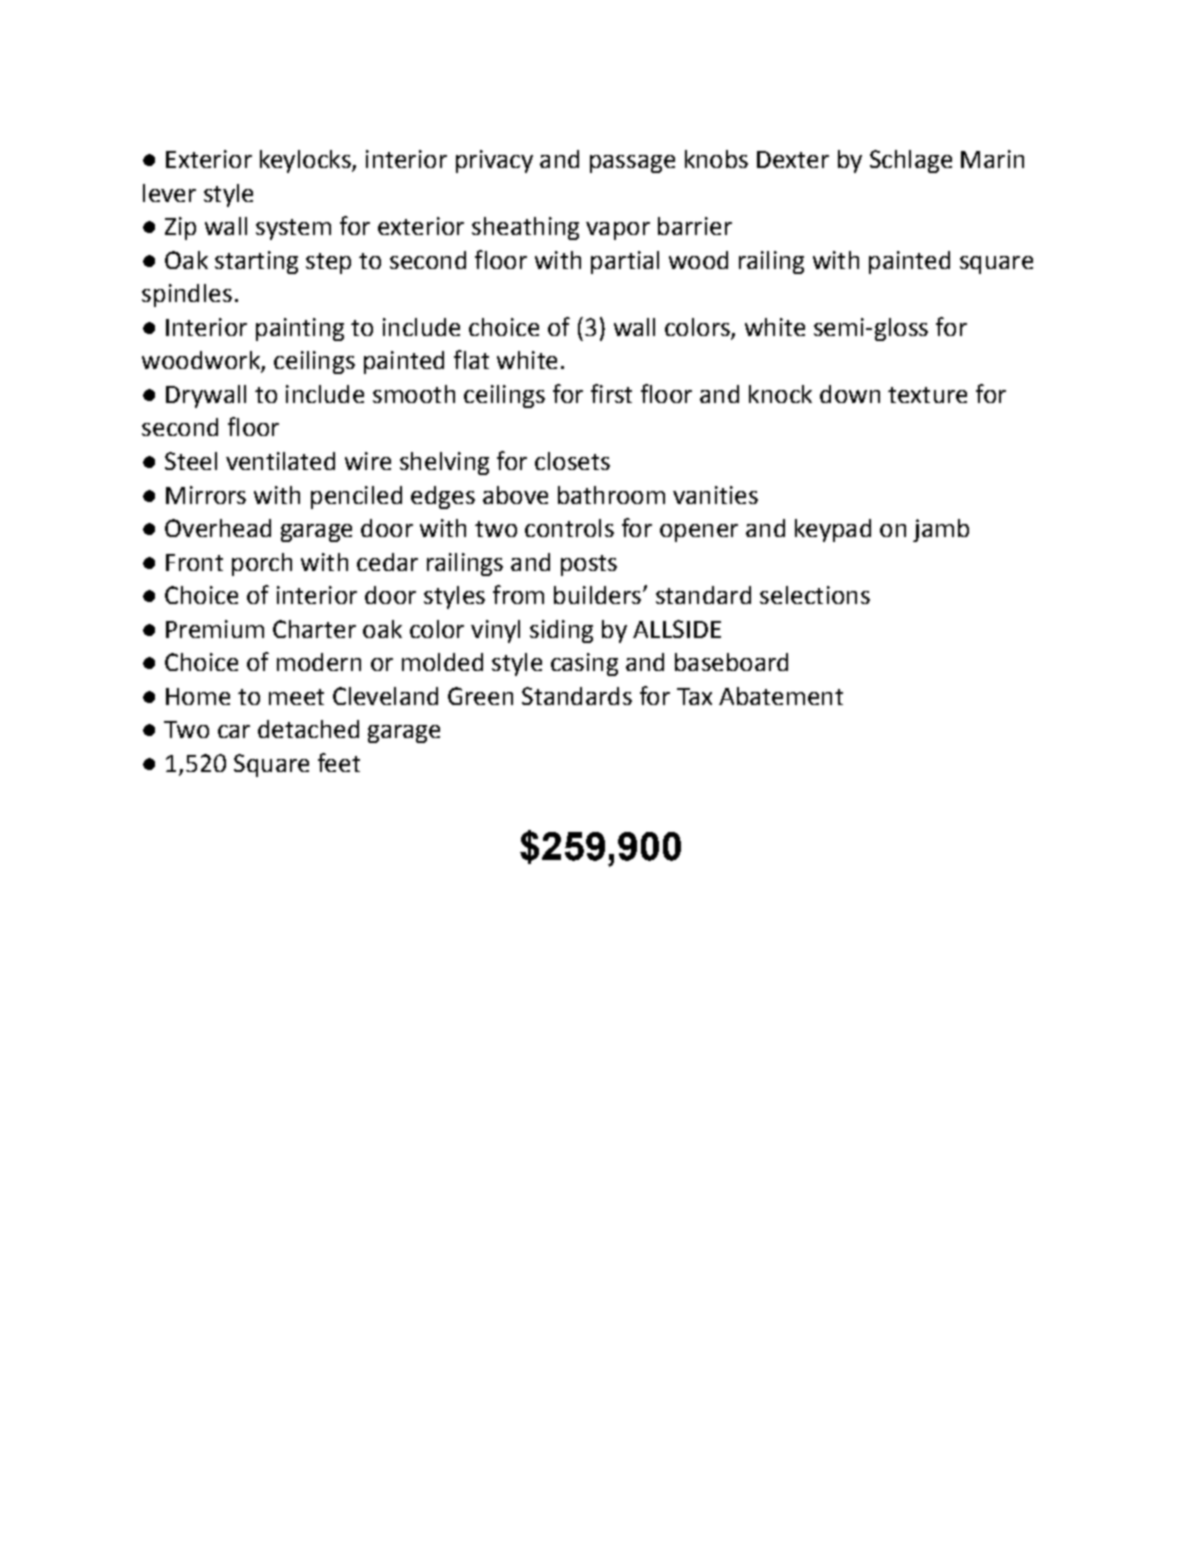 Image resolution: width=1202 pixels, height=1555 pixels. I want to click on painting, so click(300, 329).
